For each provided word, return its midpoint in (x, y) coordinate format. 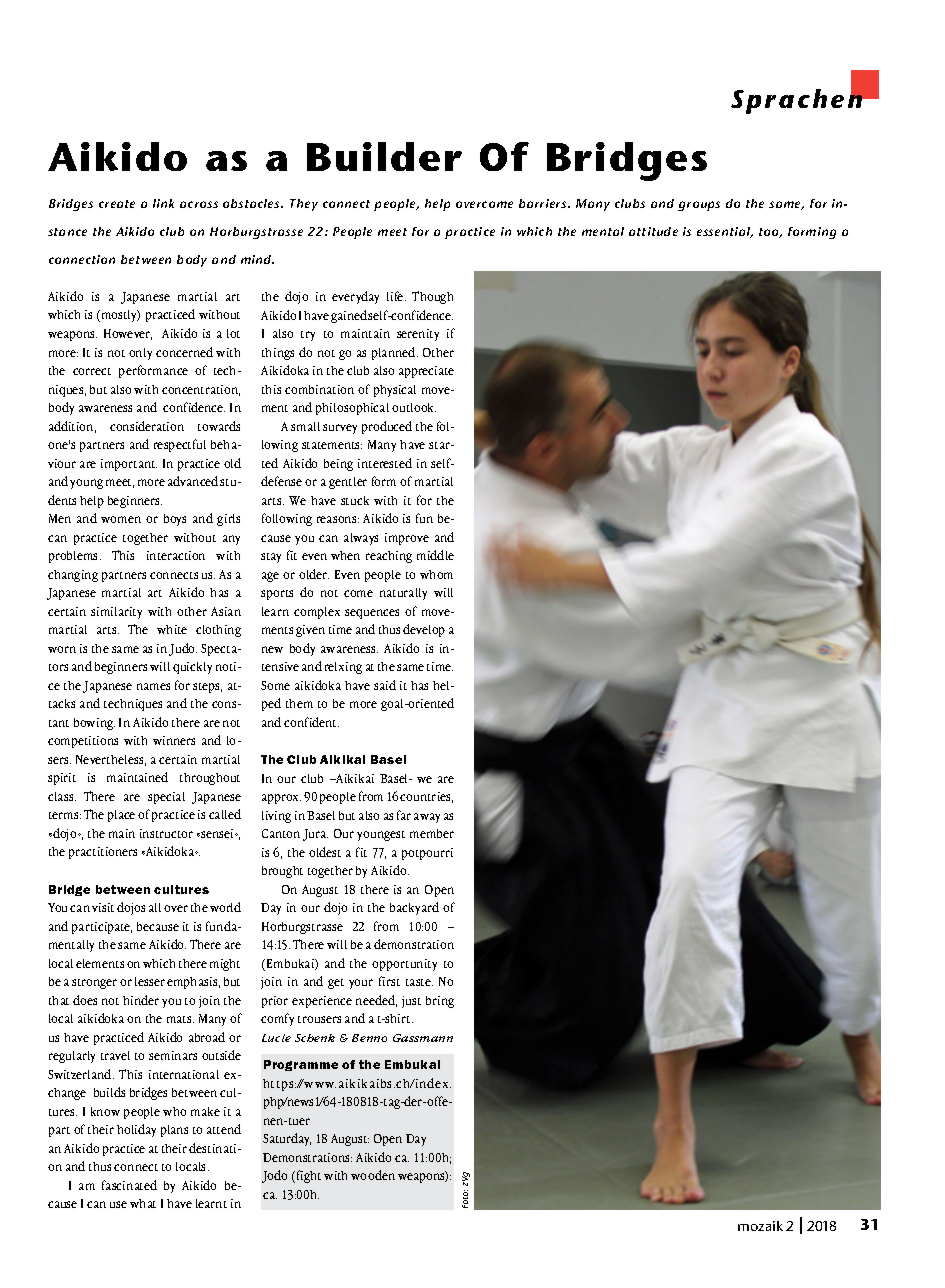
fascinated (129, 1185)
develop (424, 630)
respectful (180, 445)
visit (103, 907)
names (153, 686)
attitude (653, 231)
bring (440, 1002)
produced (387, 427)
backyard (414, 908)
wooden (373, 1175)
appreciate (426, 372)
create (117, 204)
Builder (384, 156)
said (385, 685)
